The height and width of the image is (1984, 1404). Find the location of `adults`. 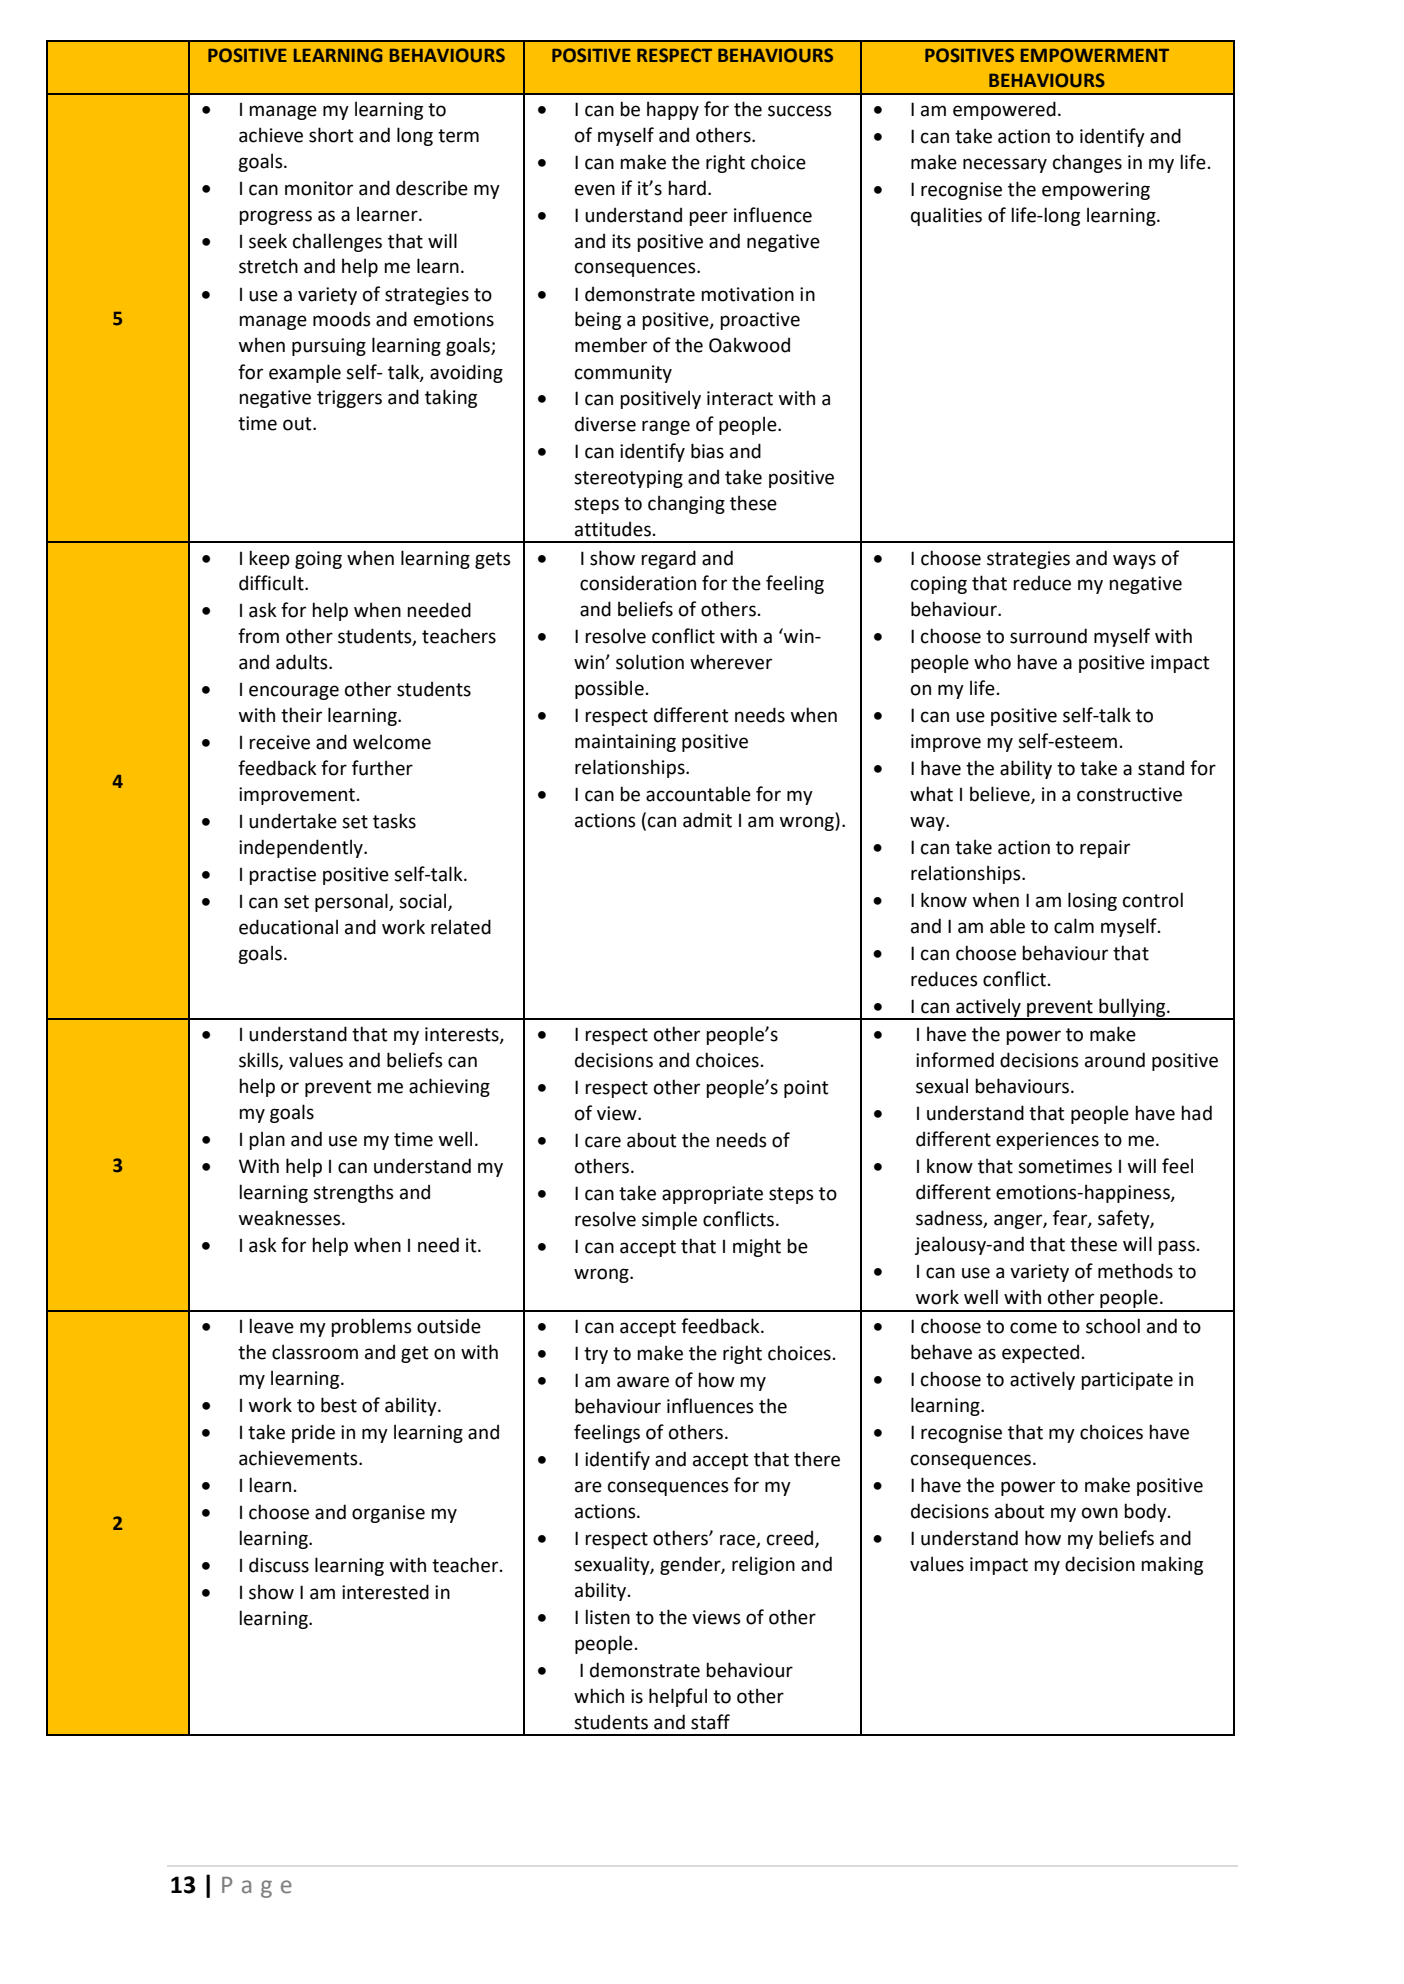

adults is located at coordinates (303, 662).
